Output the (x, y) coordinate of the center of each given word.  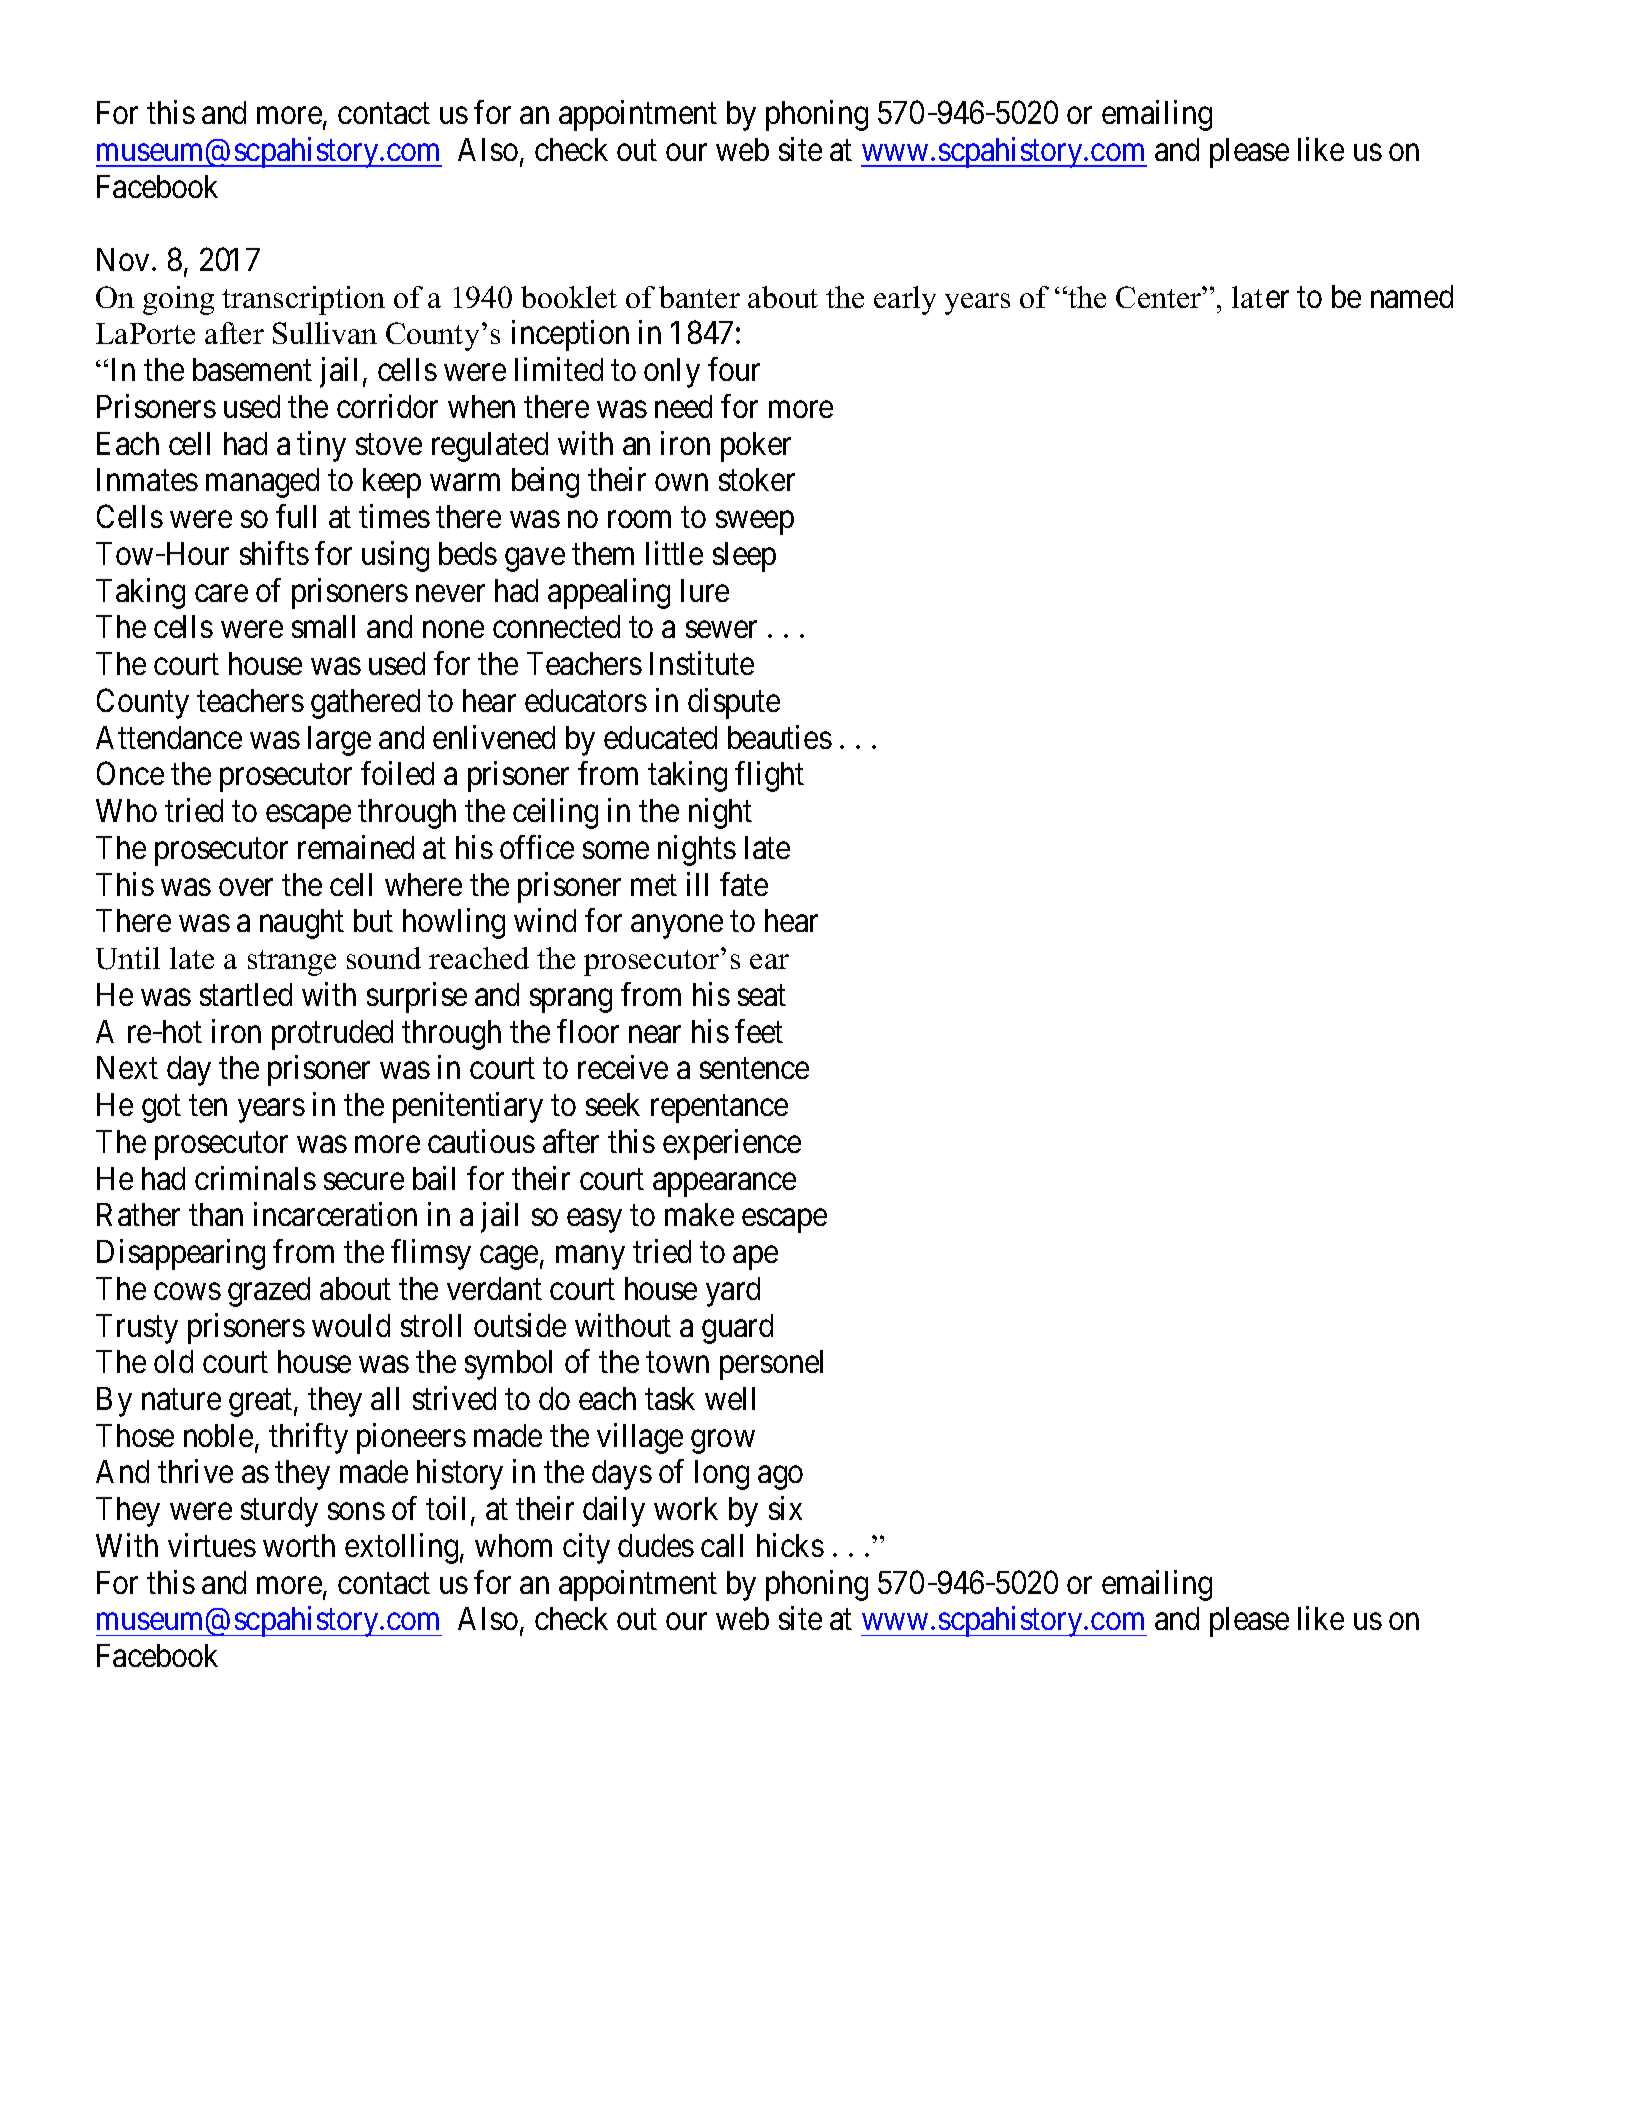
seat (762, 995)
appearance (724, 1185)
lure (705, 590)
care (221, 593)
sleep (744, 557)
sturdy (279, 1512)
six (785, 1508)
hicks (790, 1545)
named (1412, 296)
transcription (303, 300)
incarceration (335, 1214)
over (246, 887)
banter (699, 297)
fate (744, 884)
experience (732, 1144)
